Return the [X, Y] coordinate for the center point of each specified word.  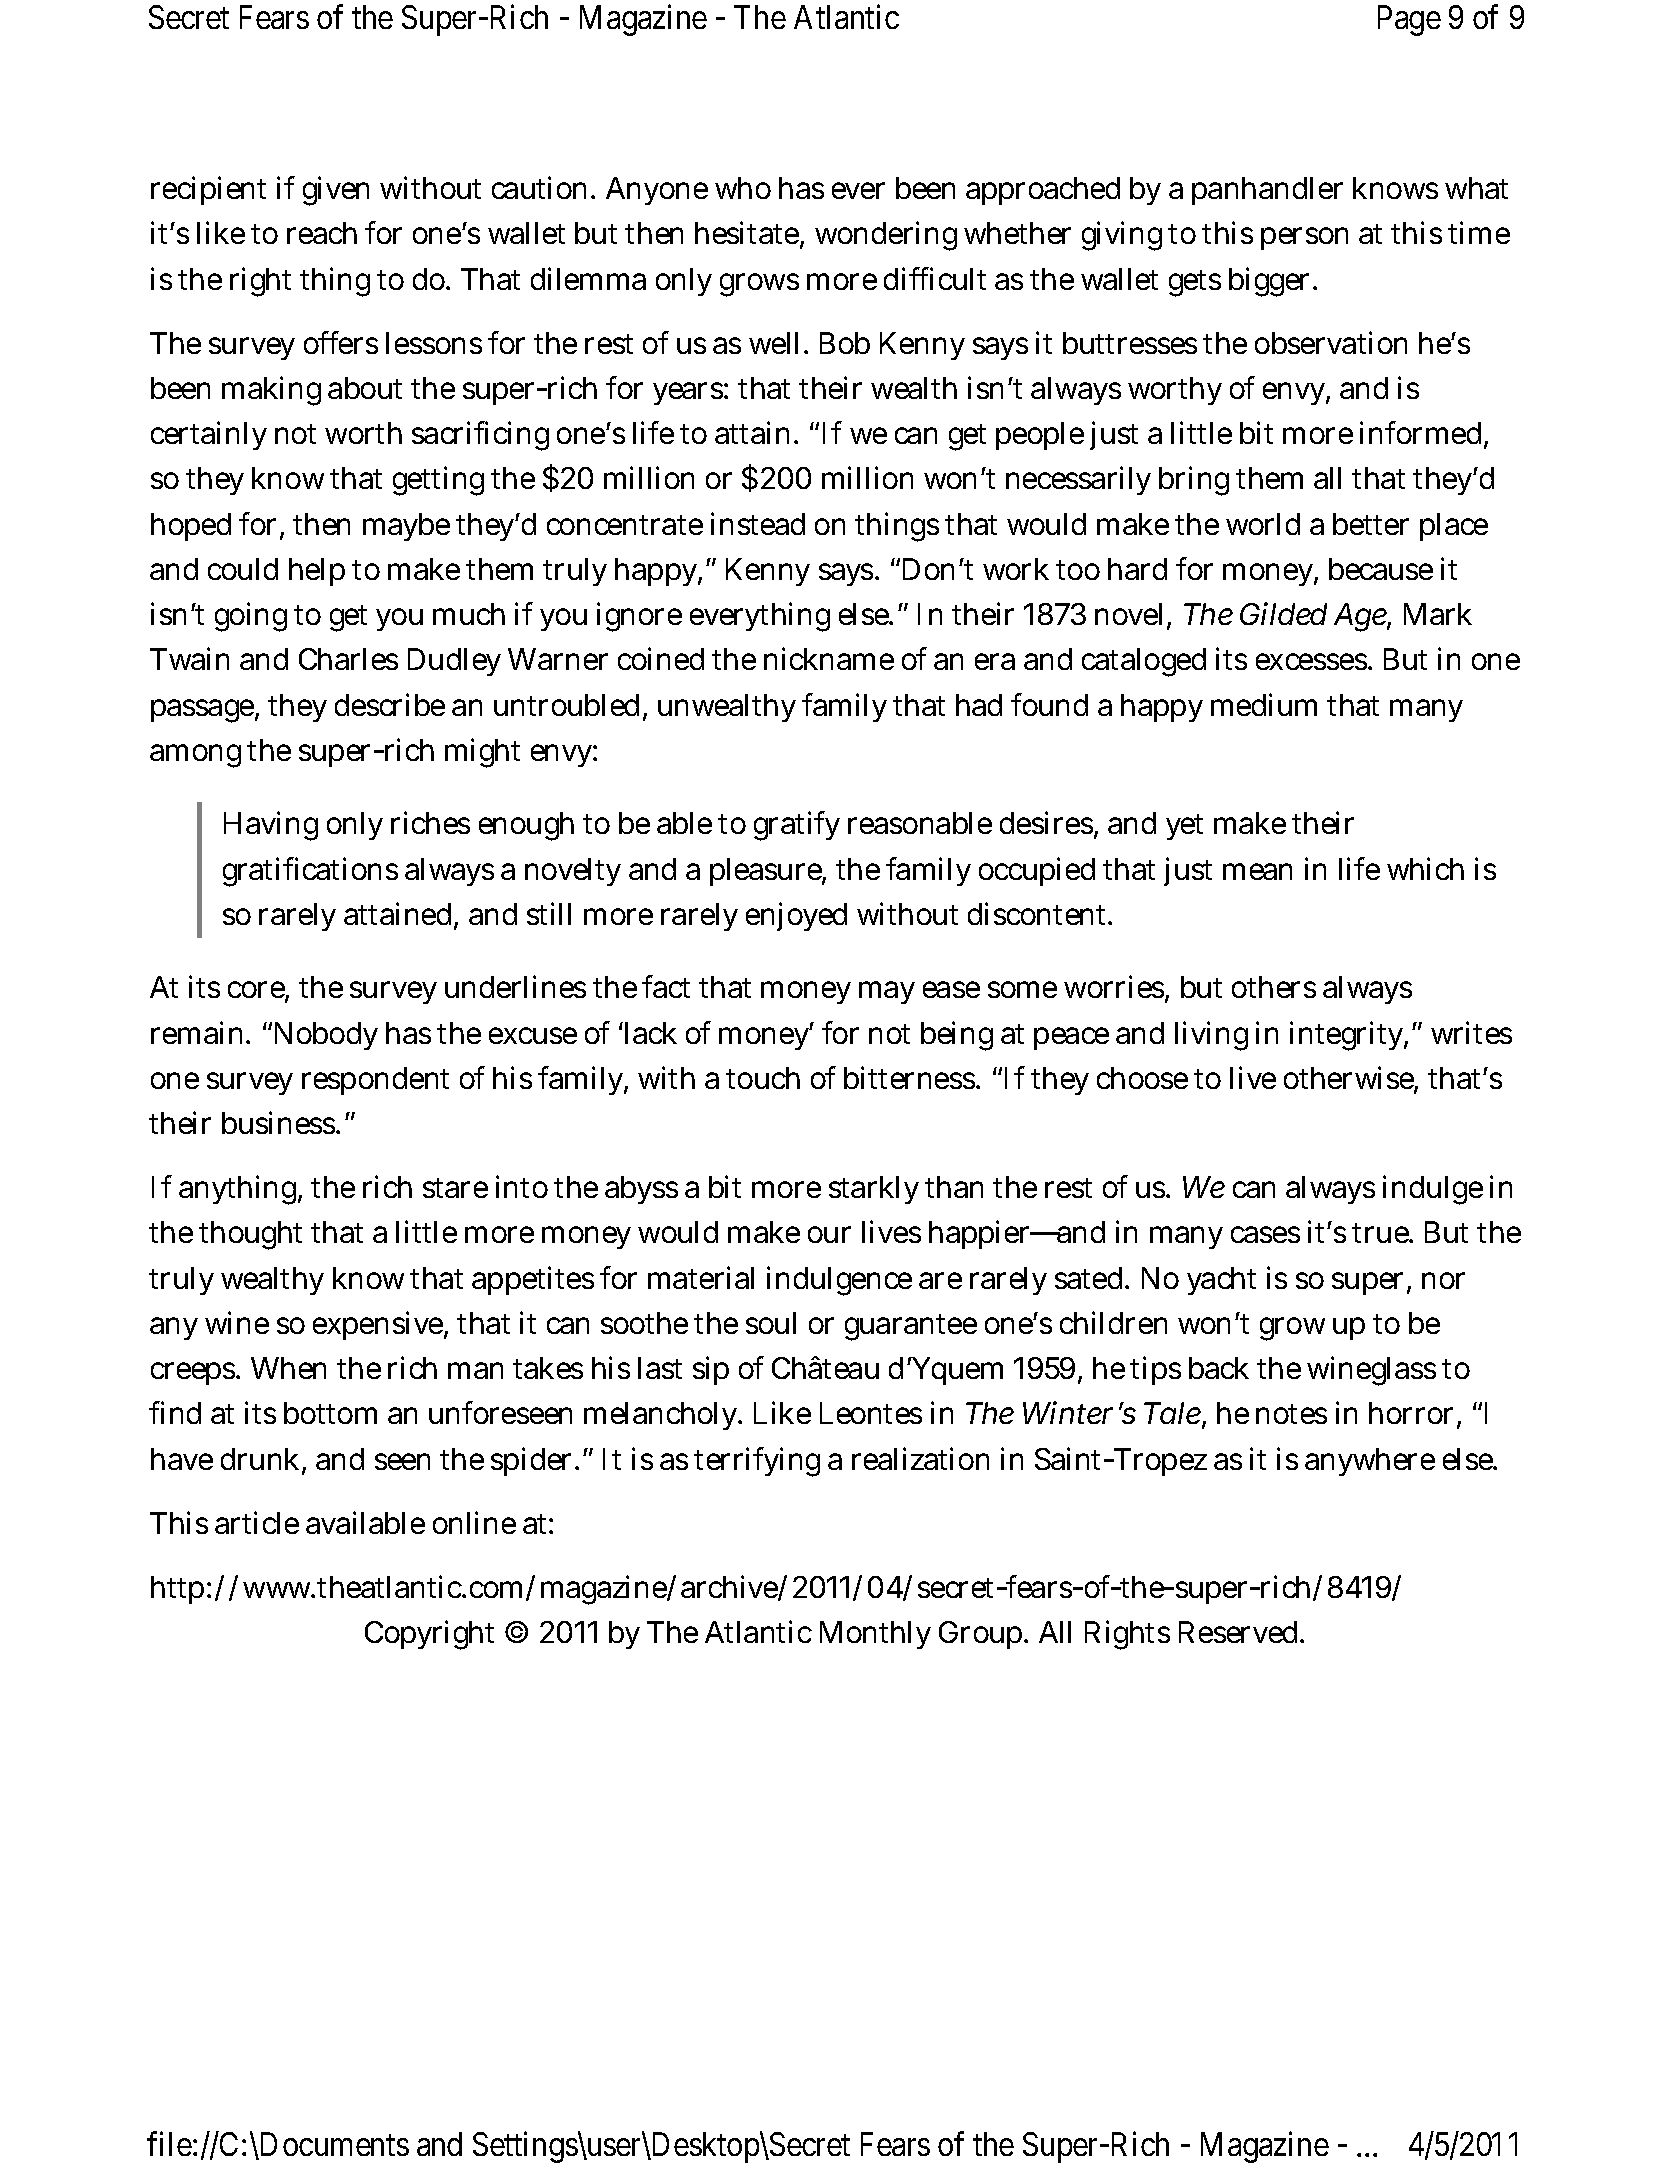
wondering [886, 236]
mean [1257, 871]
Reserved [1238, 1632]
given [336, 191]
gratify [797, 826]
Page [1409, 20]
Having [271, 826]
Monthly [875, 1635]
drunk [260, 1459]
